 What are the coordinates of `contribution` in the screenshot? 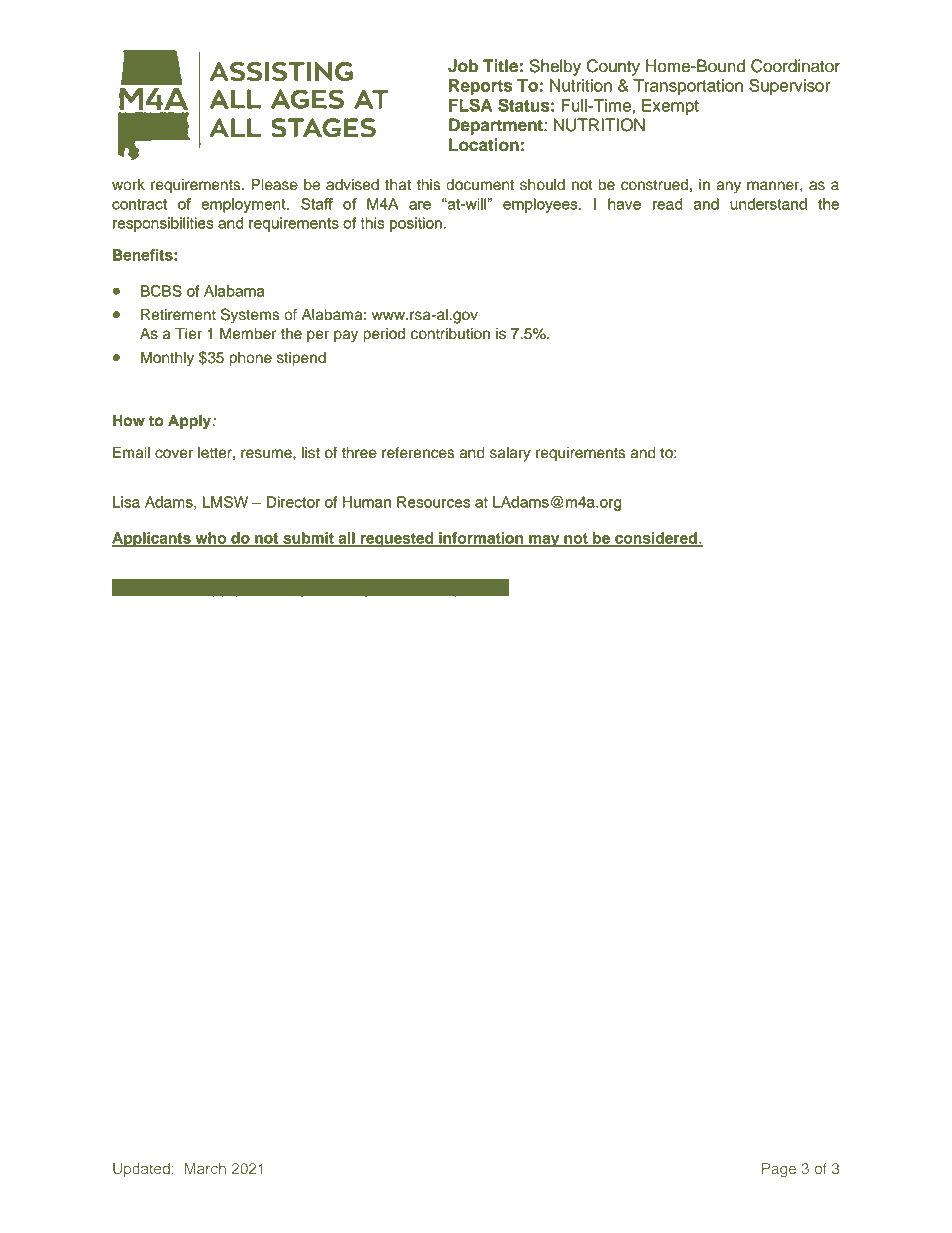 It's located at (450, 334).
